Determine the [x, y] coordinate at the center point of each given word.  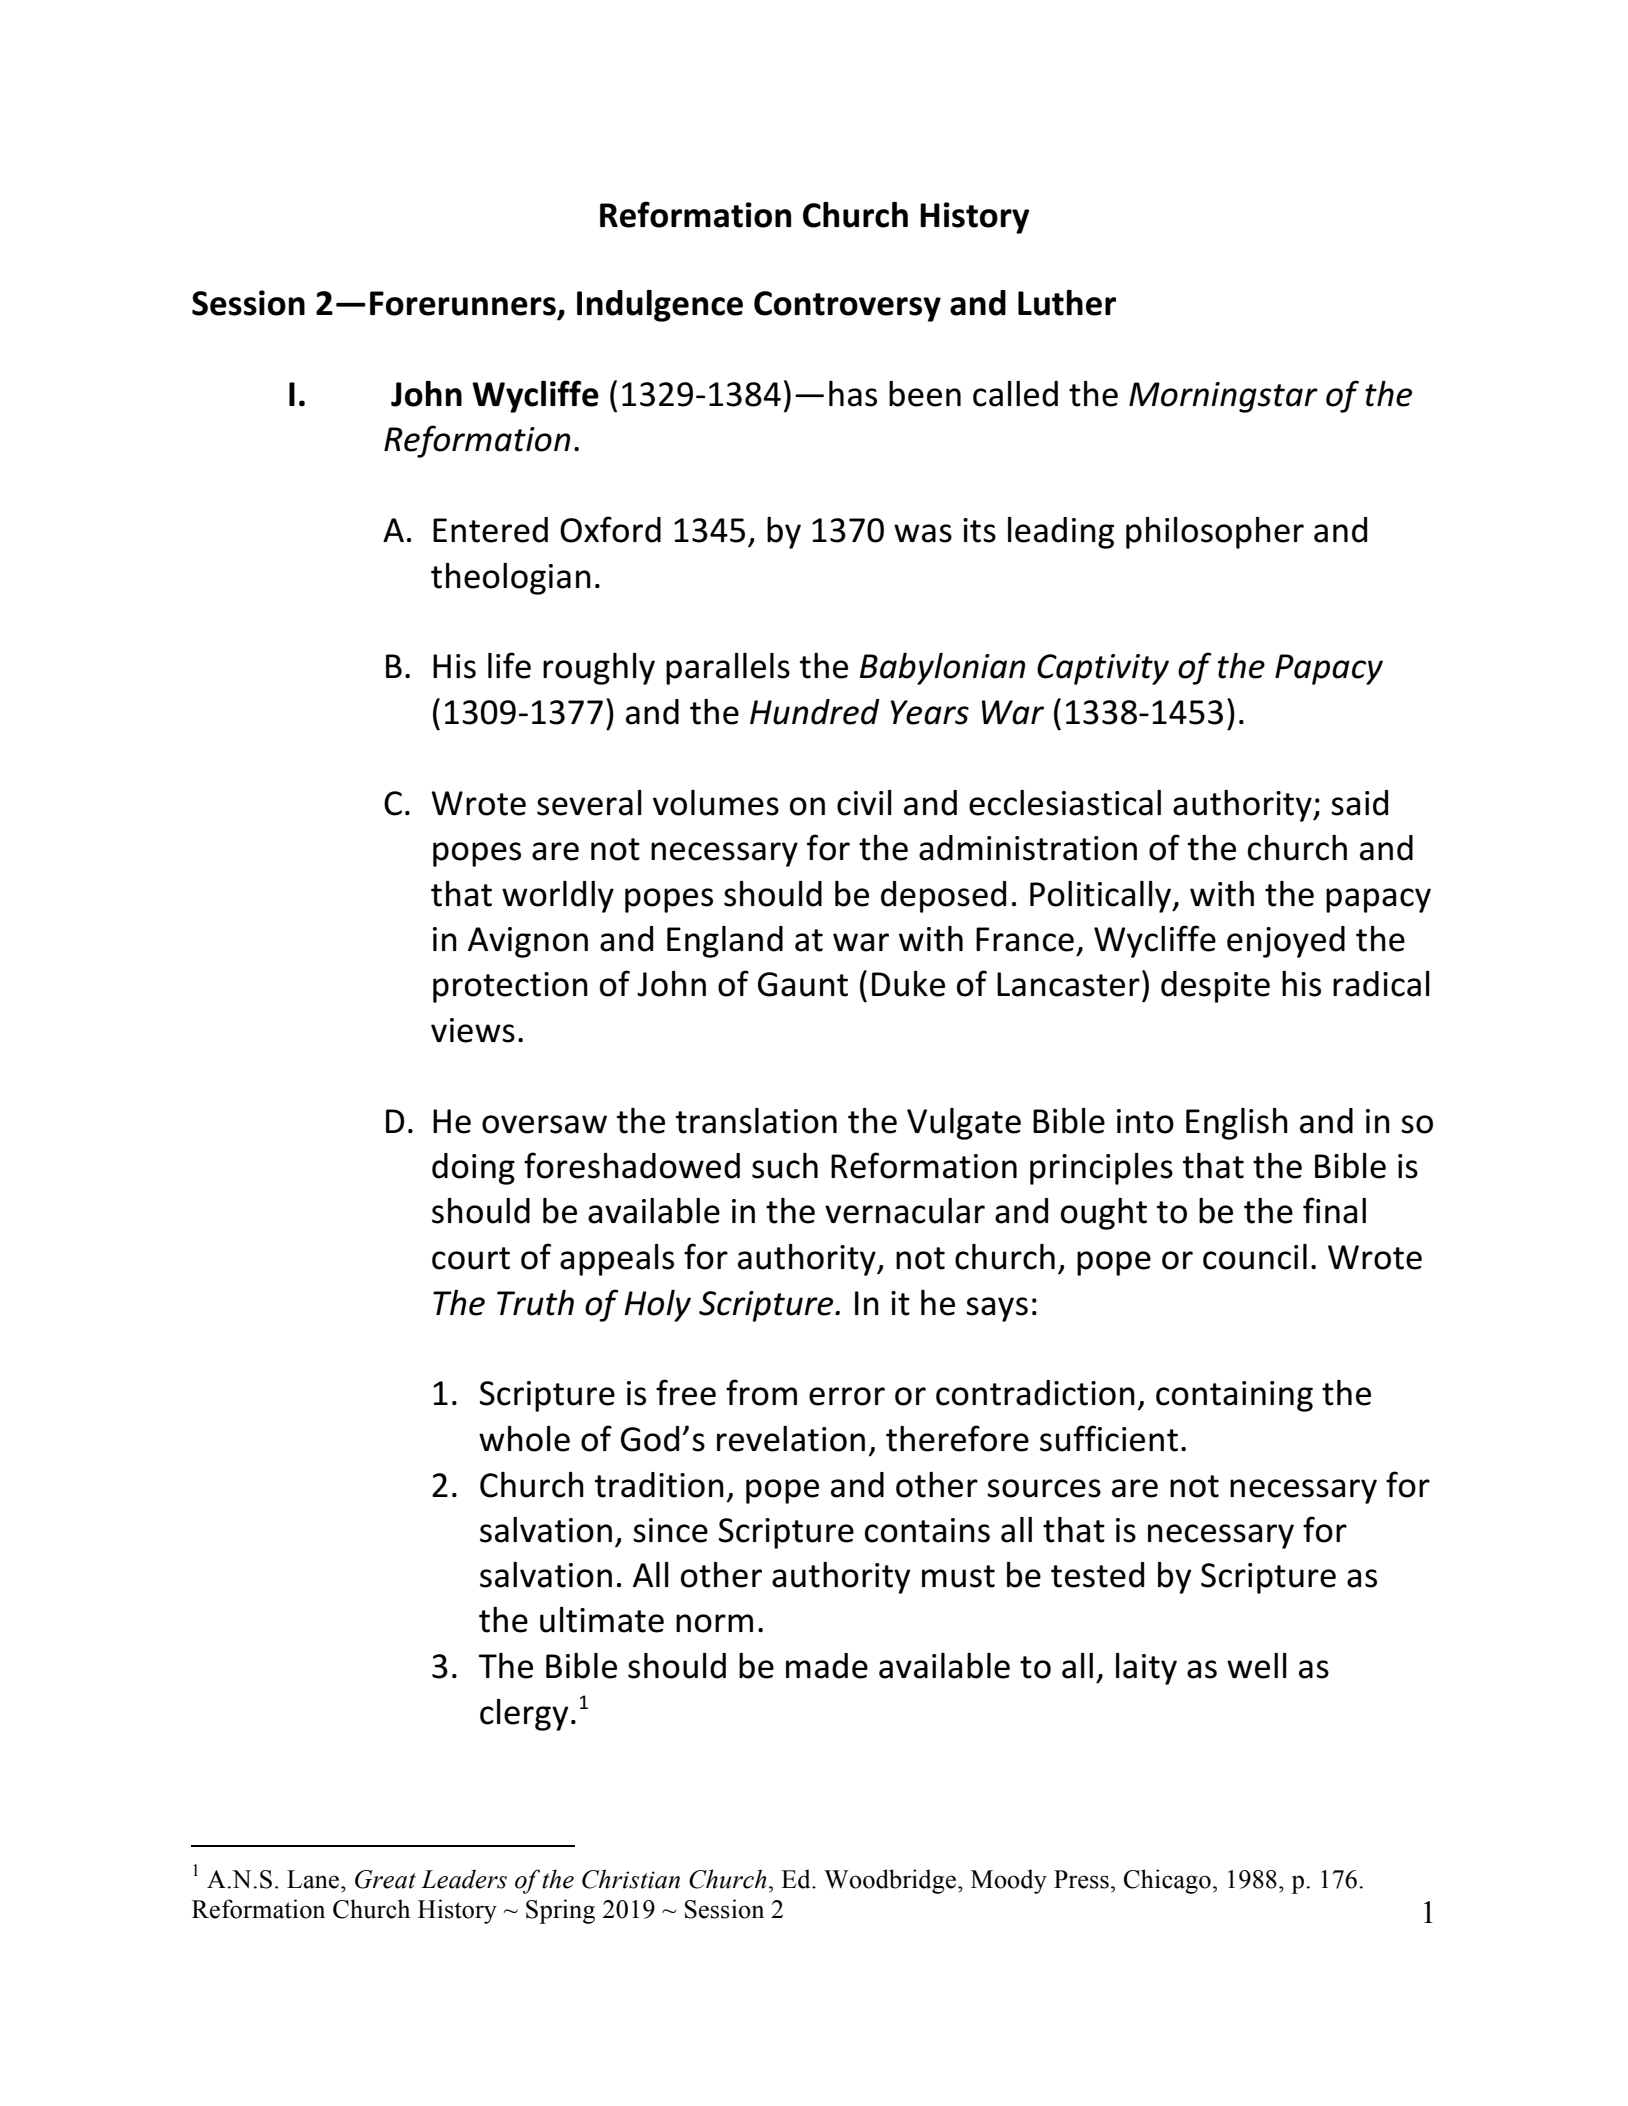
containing [1234, 1396]
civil [864, 803]
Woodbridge [891, 1881]
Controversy [847, 306]
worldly [558, 897]
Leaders [464, 1879]
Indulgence [660, 306]
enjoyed [1286, 942]
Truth [535, 1303]
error [847, 1396]
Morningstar [1223, 397]
